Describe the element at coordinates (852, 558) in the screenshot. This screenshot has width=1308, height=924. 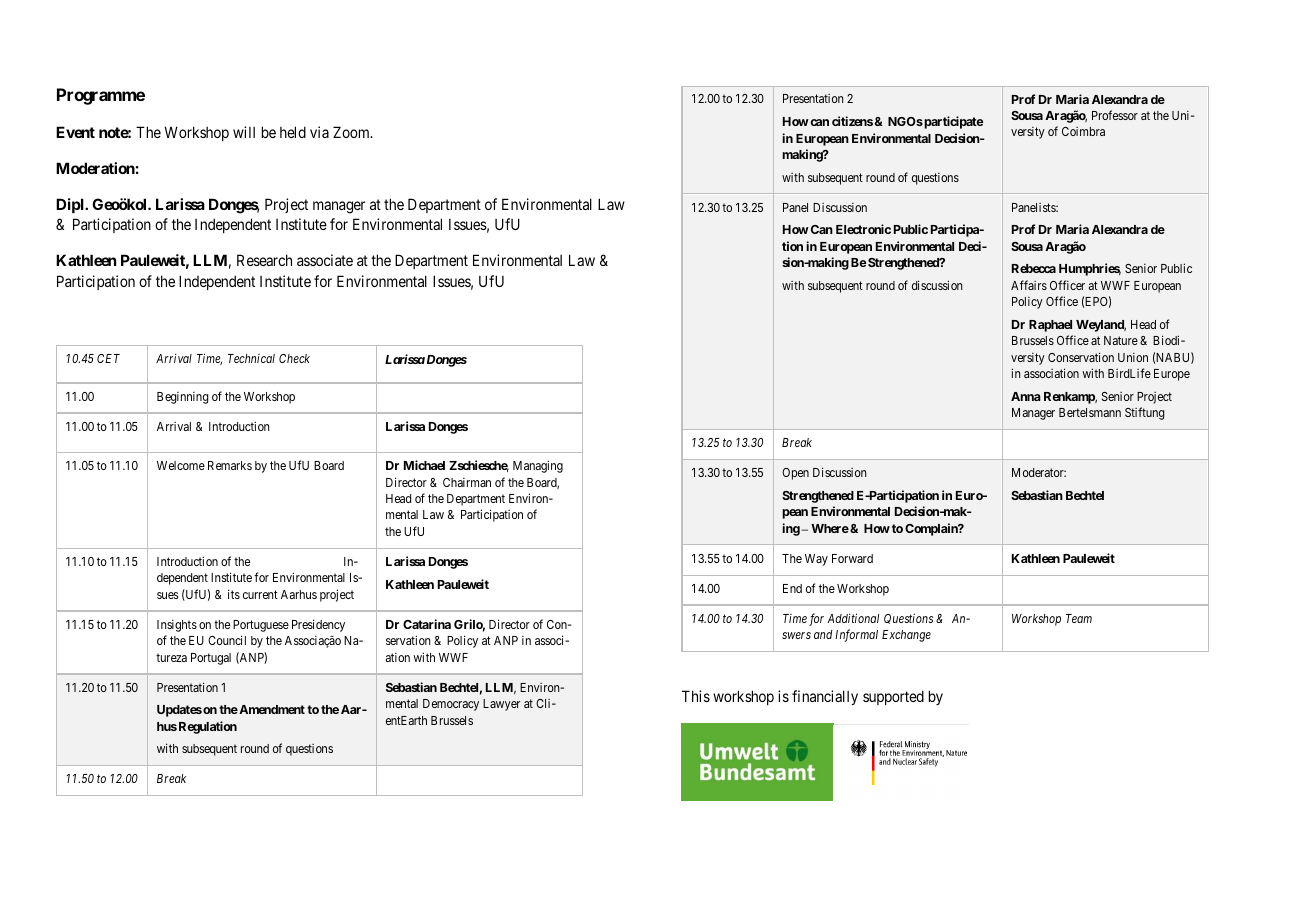
I see `Forward` at that location.
